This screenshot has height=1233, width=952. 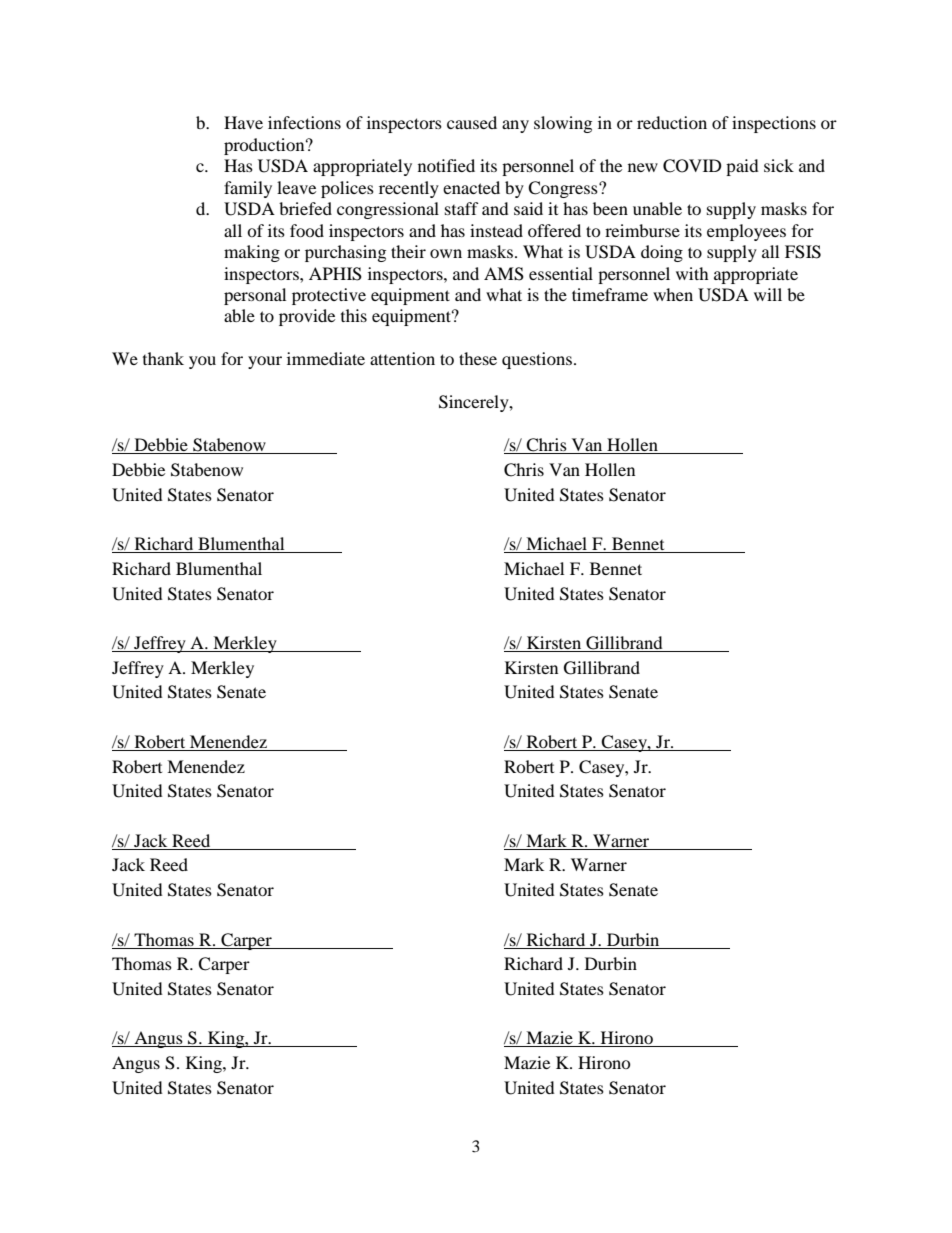 What do you see at coordinates (478, 358) in the screenshot?
I see `these` at bounding box center [478, 358].
